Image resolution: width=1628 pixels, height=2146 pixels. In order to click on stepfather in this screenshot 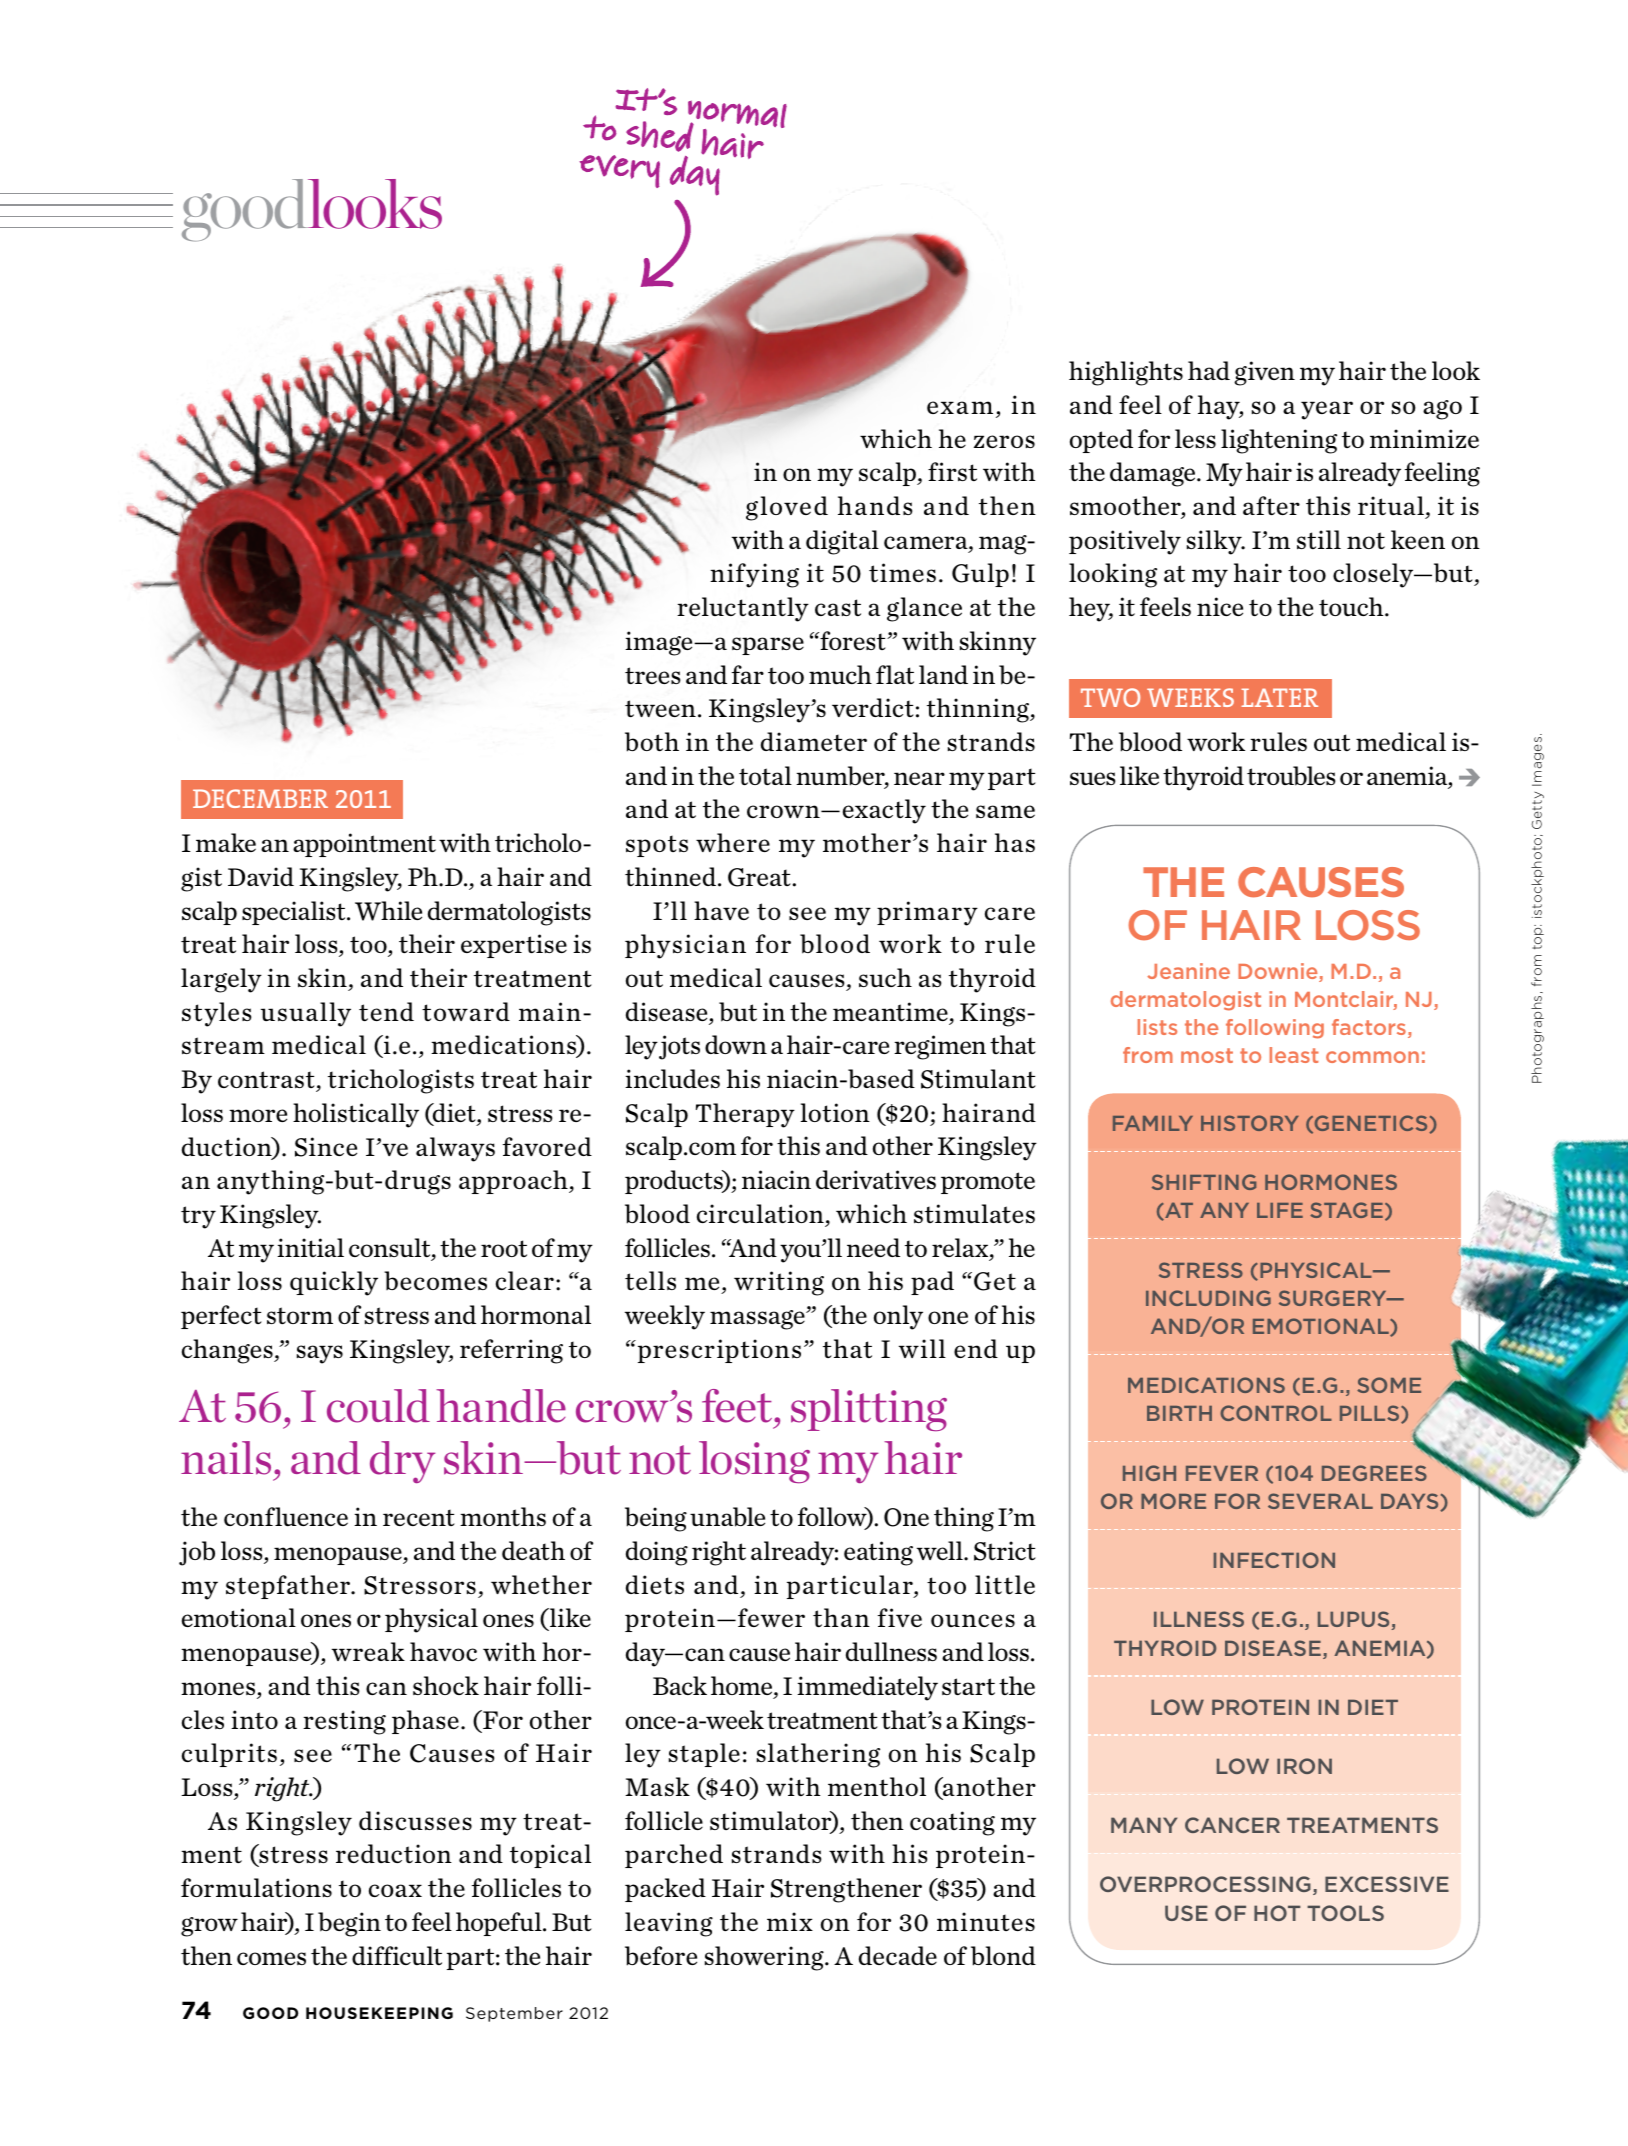, I will do `click(289, 1587)`.
